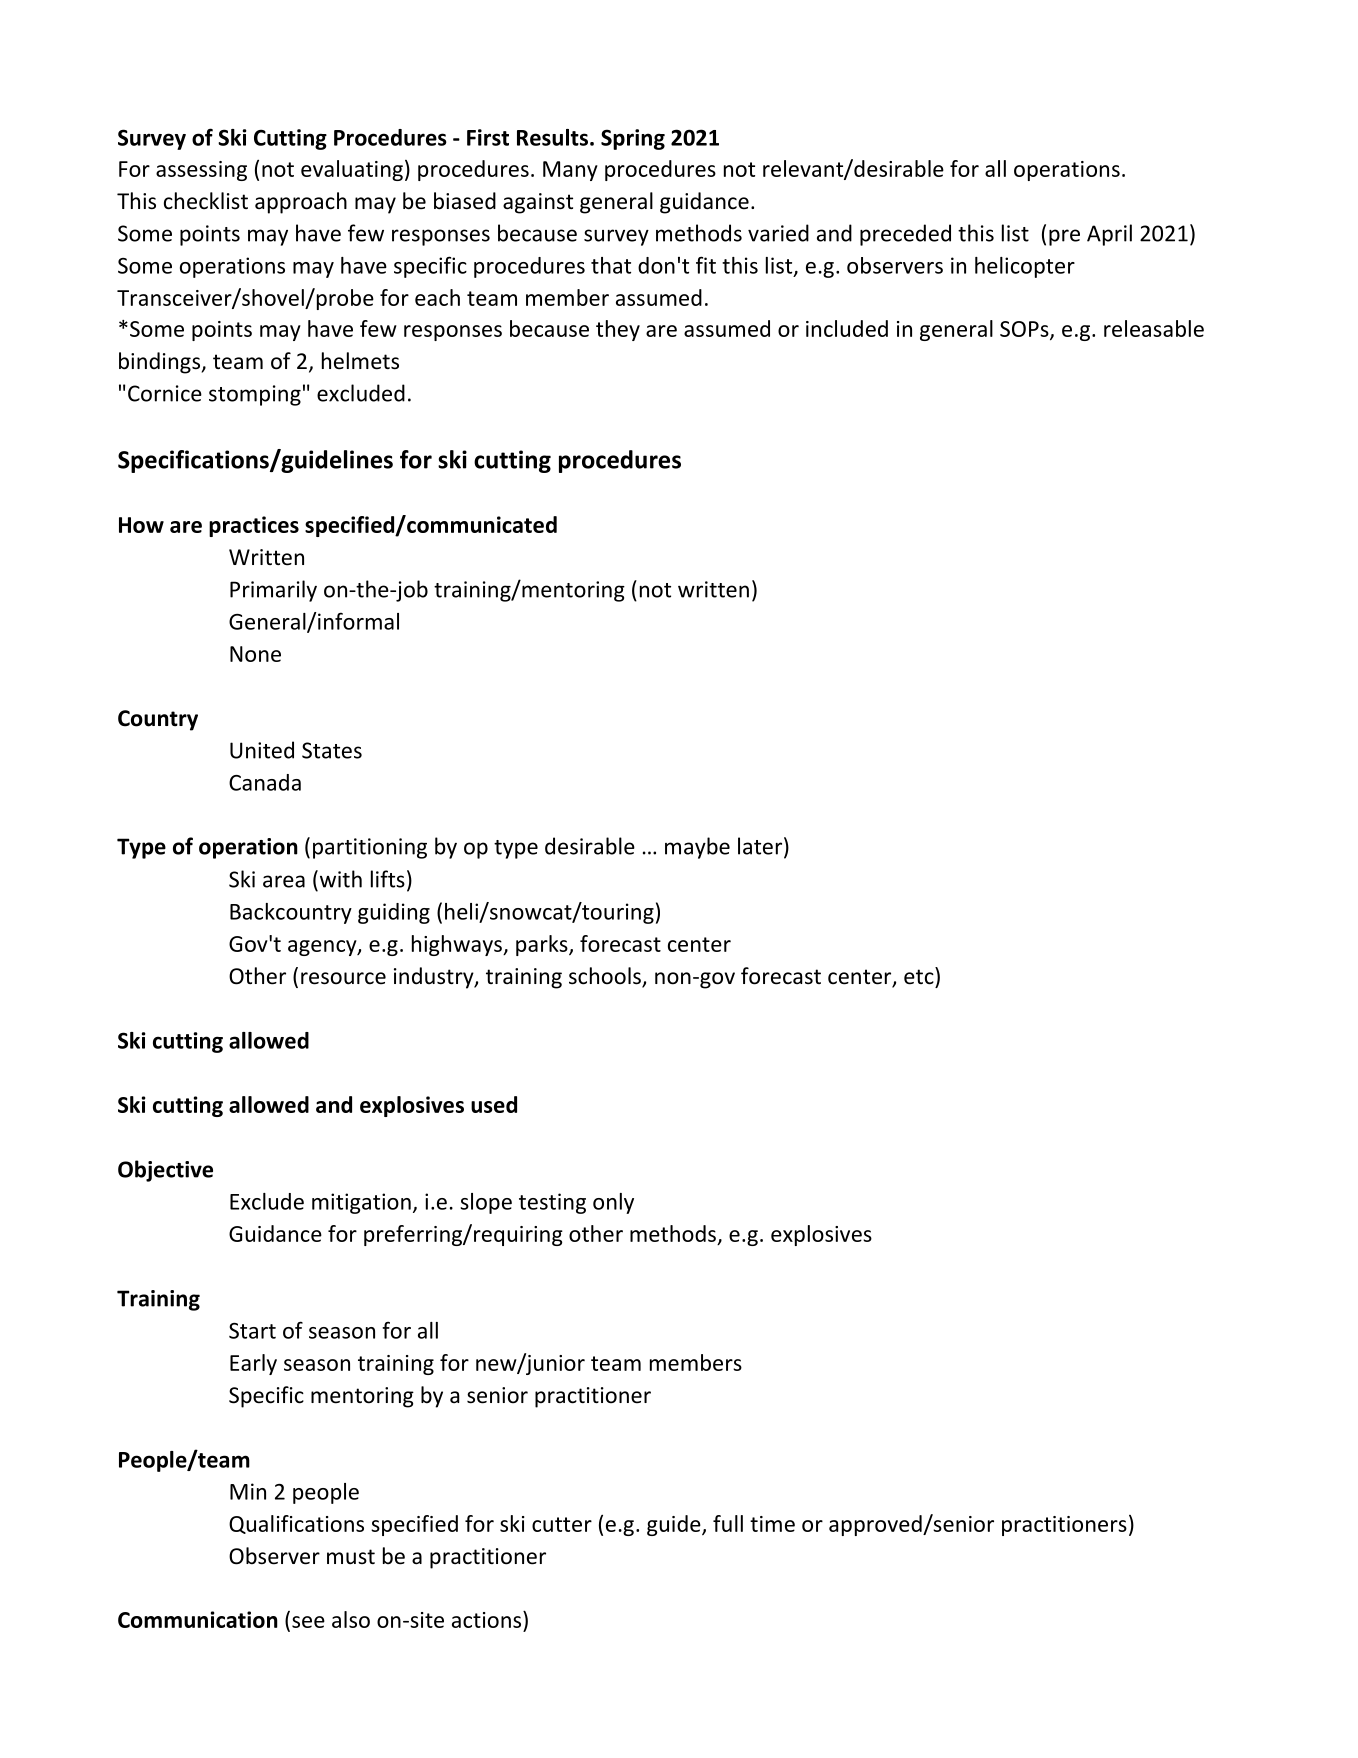  I want to click on etc, so click(920, 976).
